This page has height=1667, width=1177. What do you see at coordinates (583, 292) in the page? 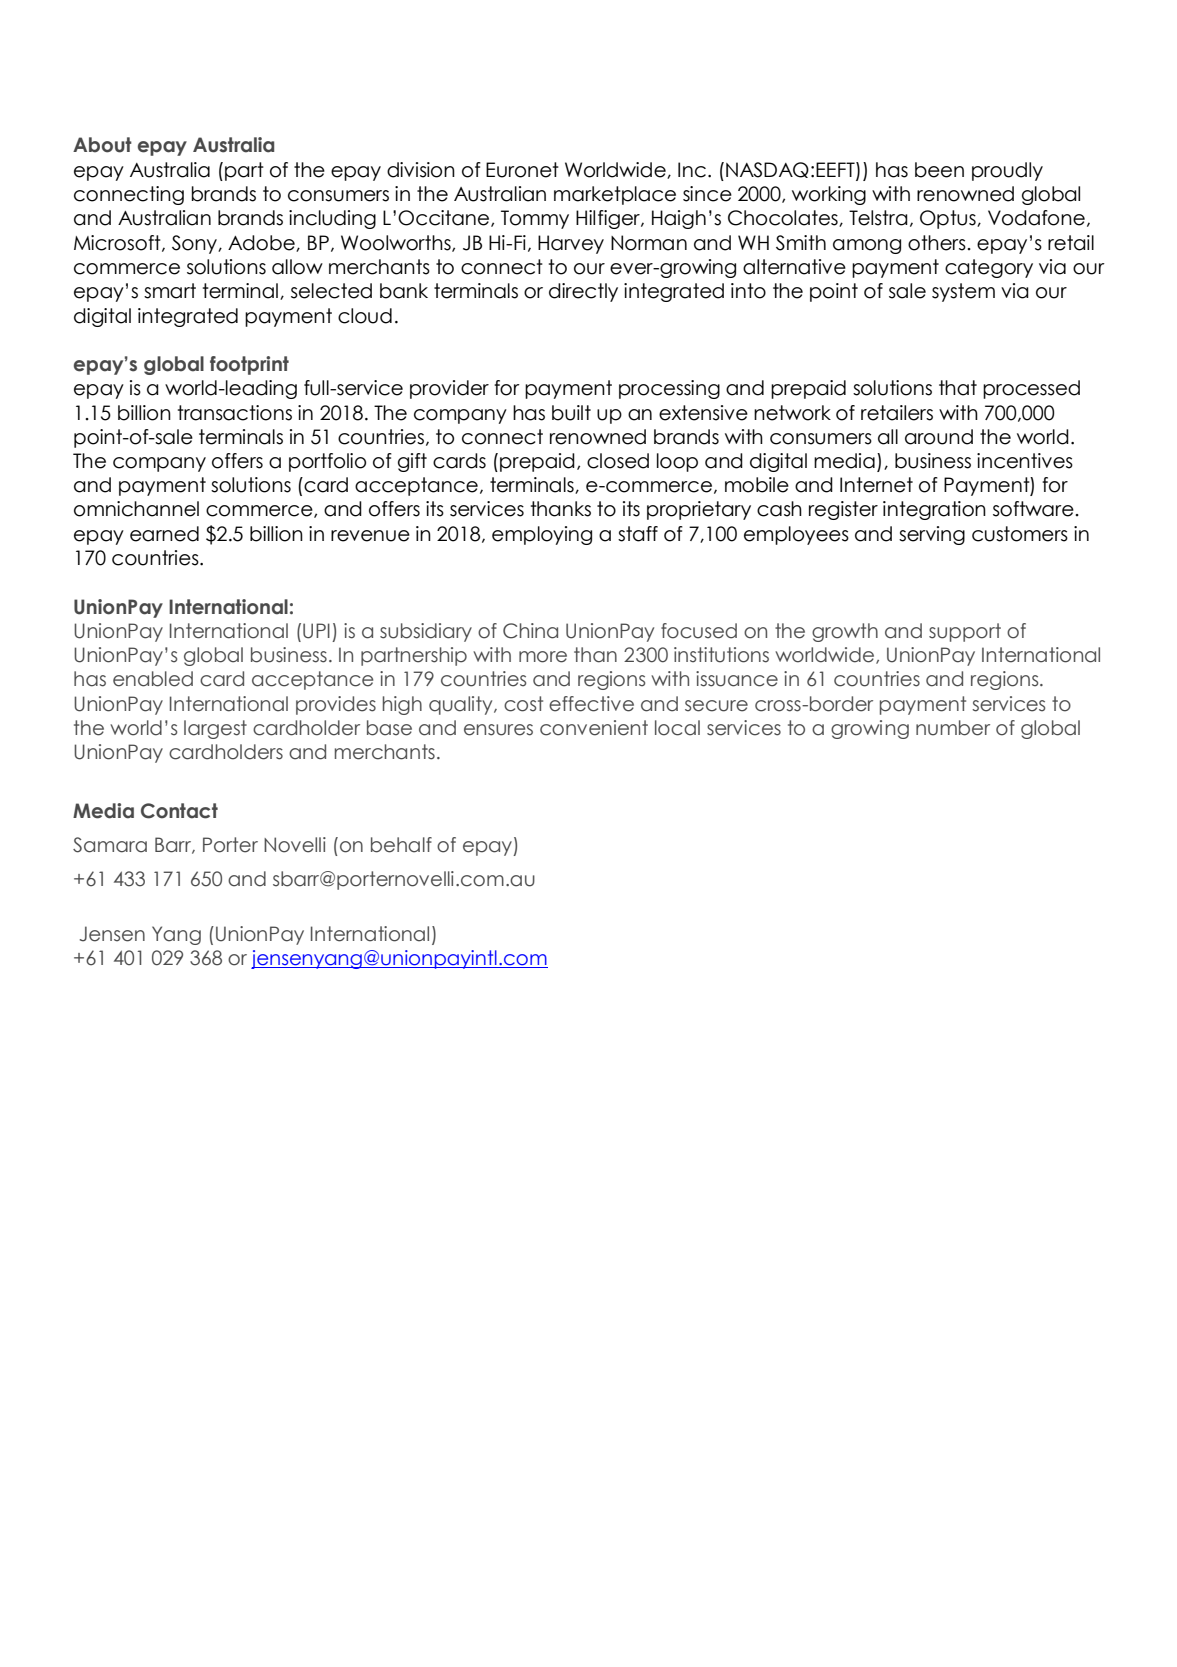
I see `directly` at bounding box center [583, 292].
